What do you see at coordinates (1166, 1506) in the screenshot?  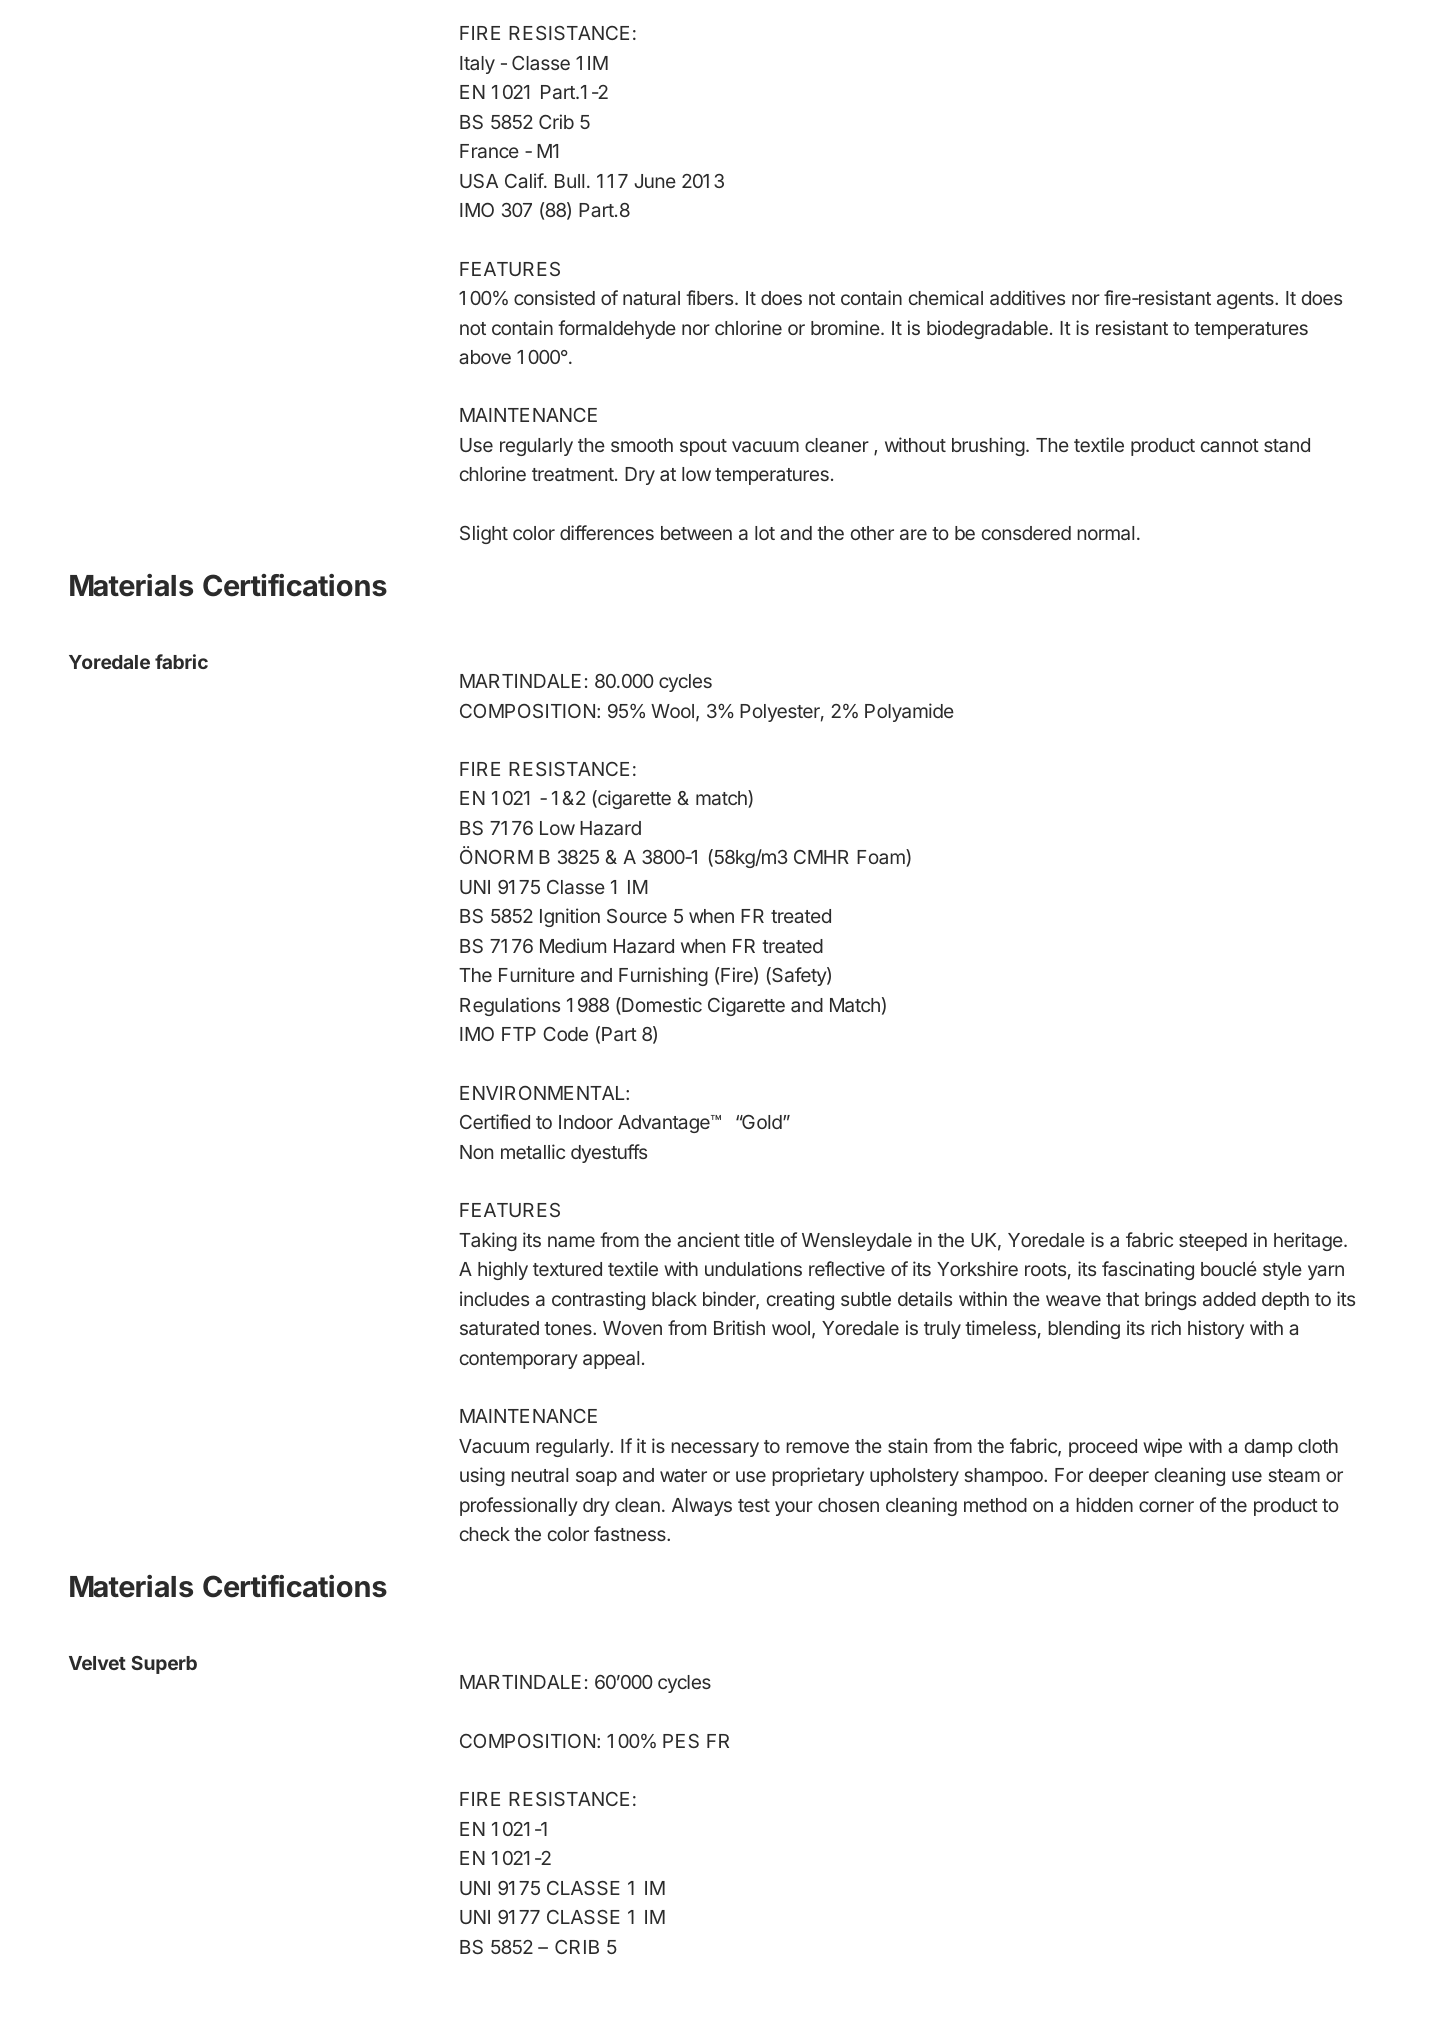 I see `corner` at bounding box center [1166, 1506].
